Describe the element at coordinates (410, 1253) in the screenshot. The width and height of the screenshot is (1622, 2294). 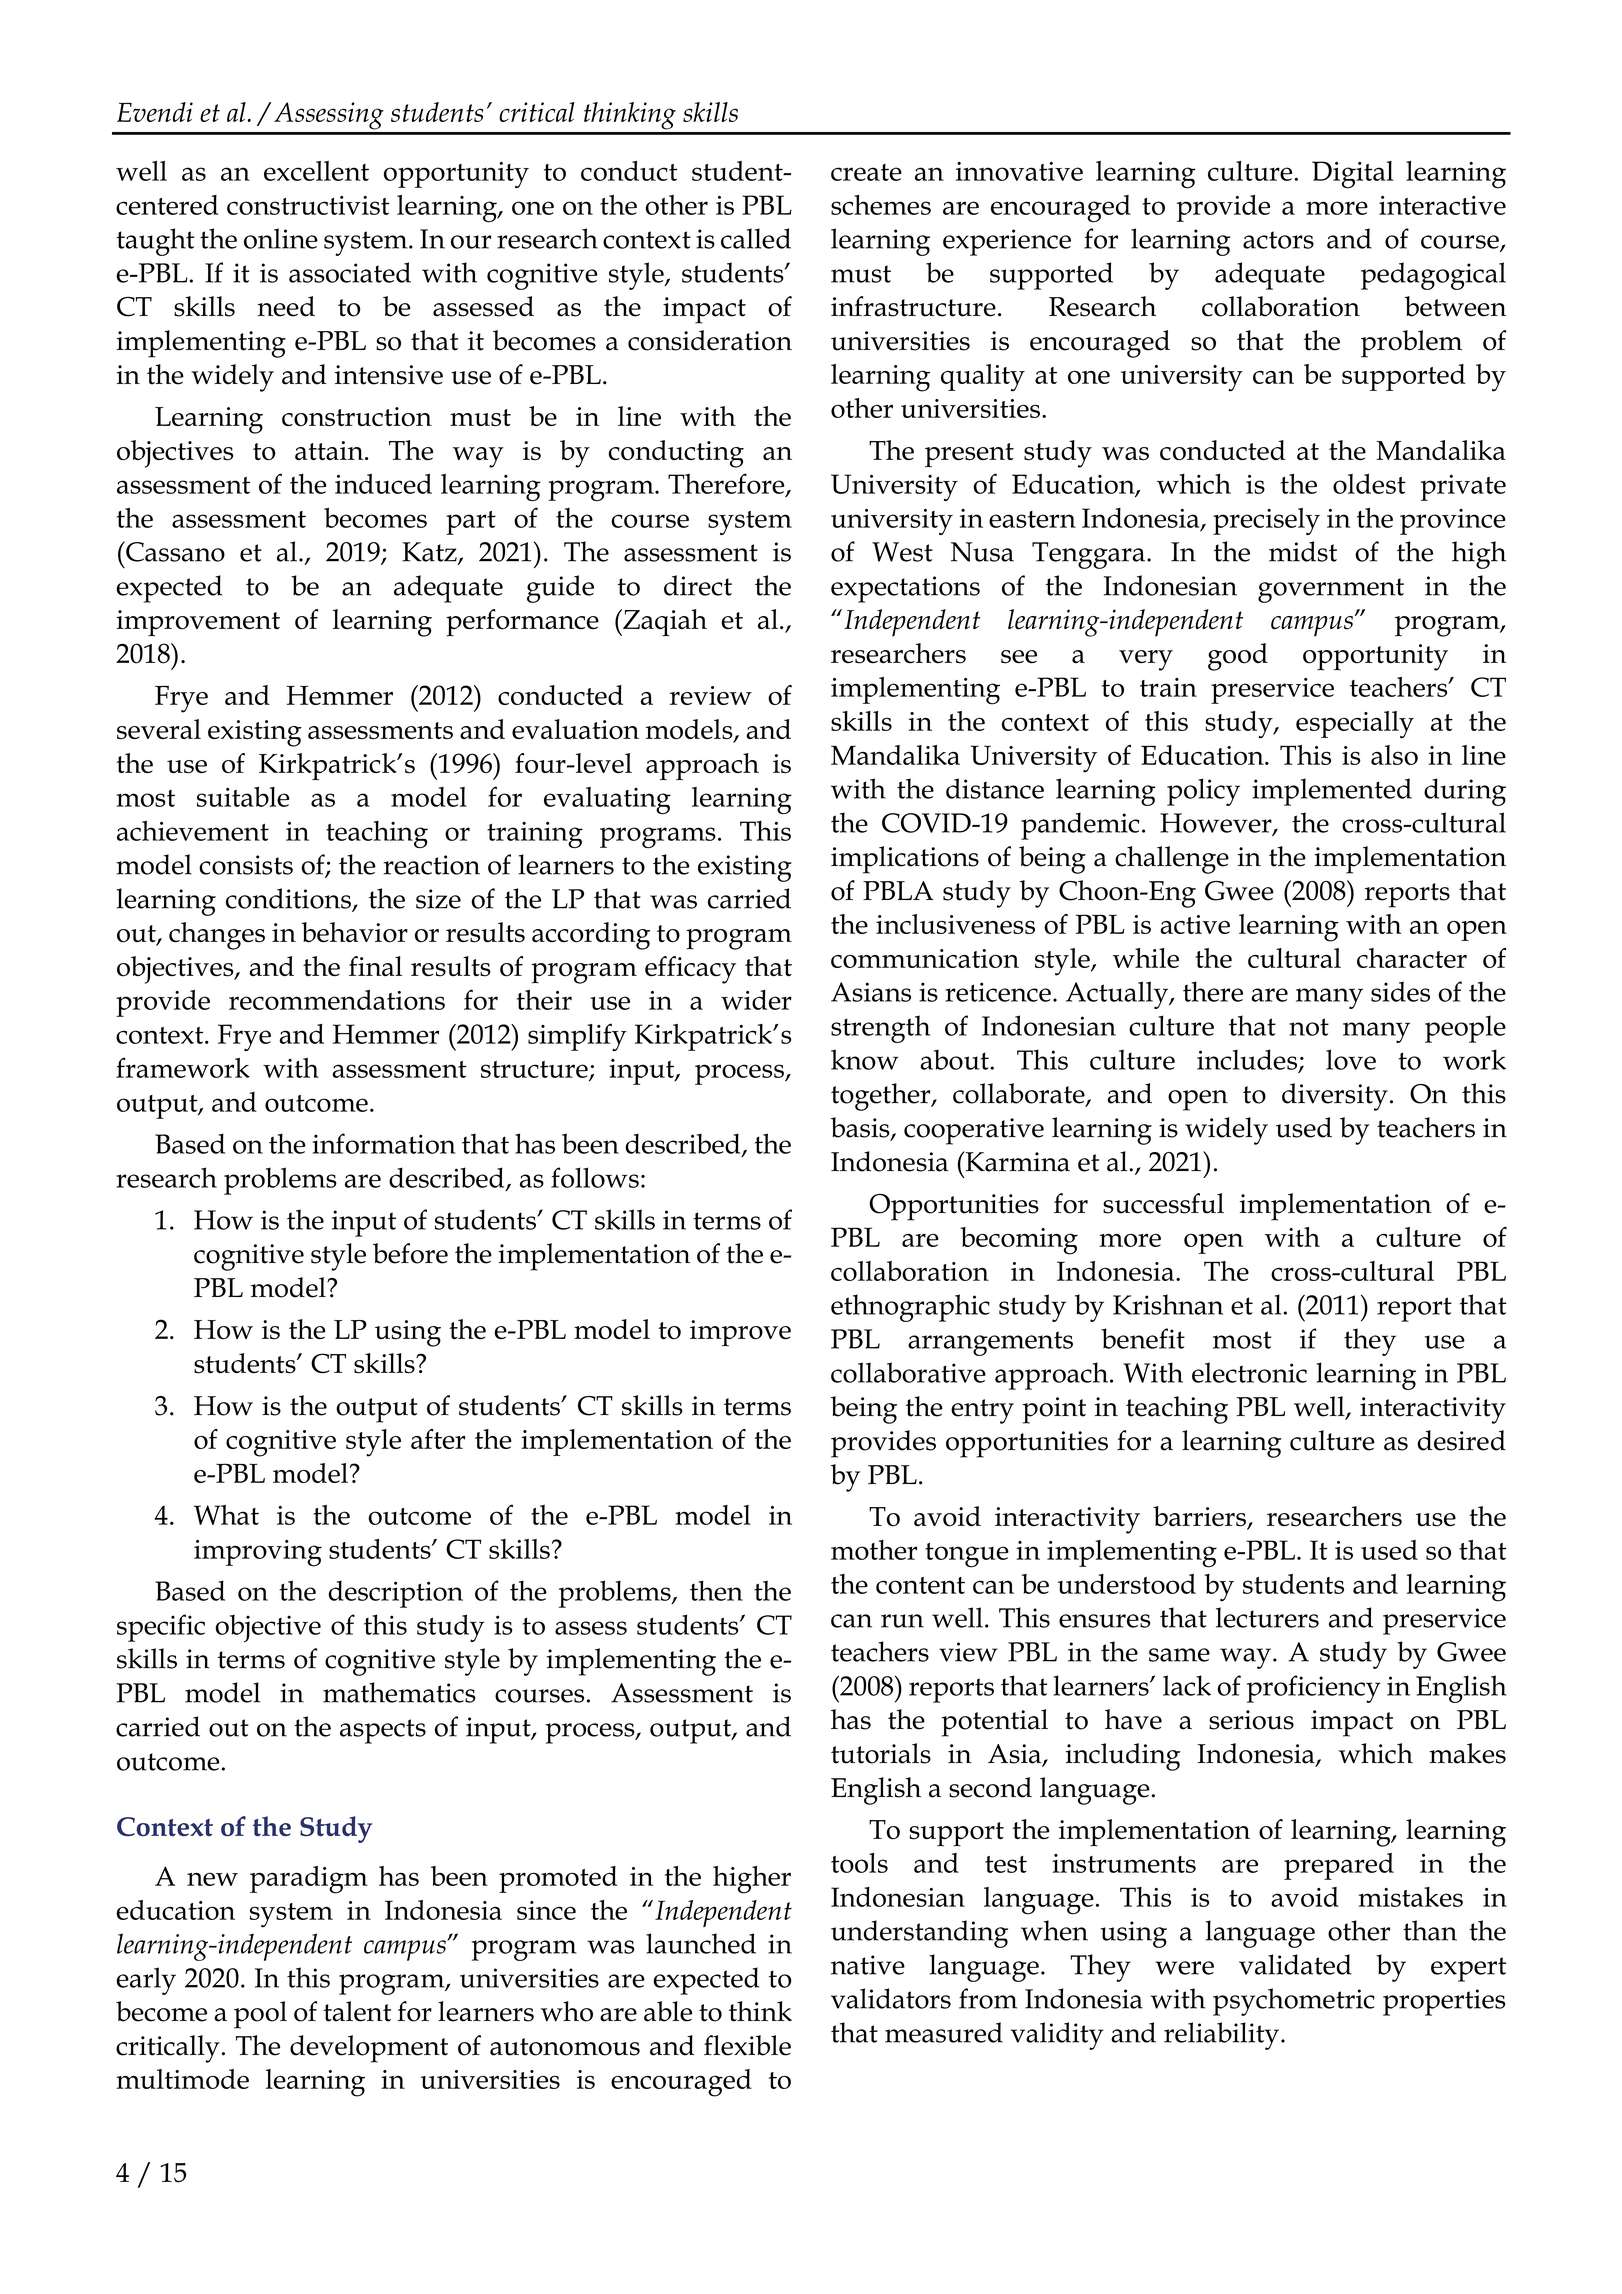
I see `before` at that location.
